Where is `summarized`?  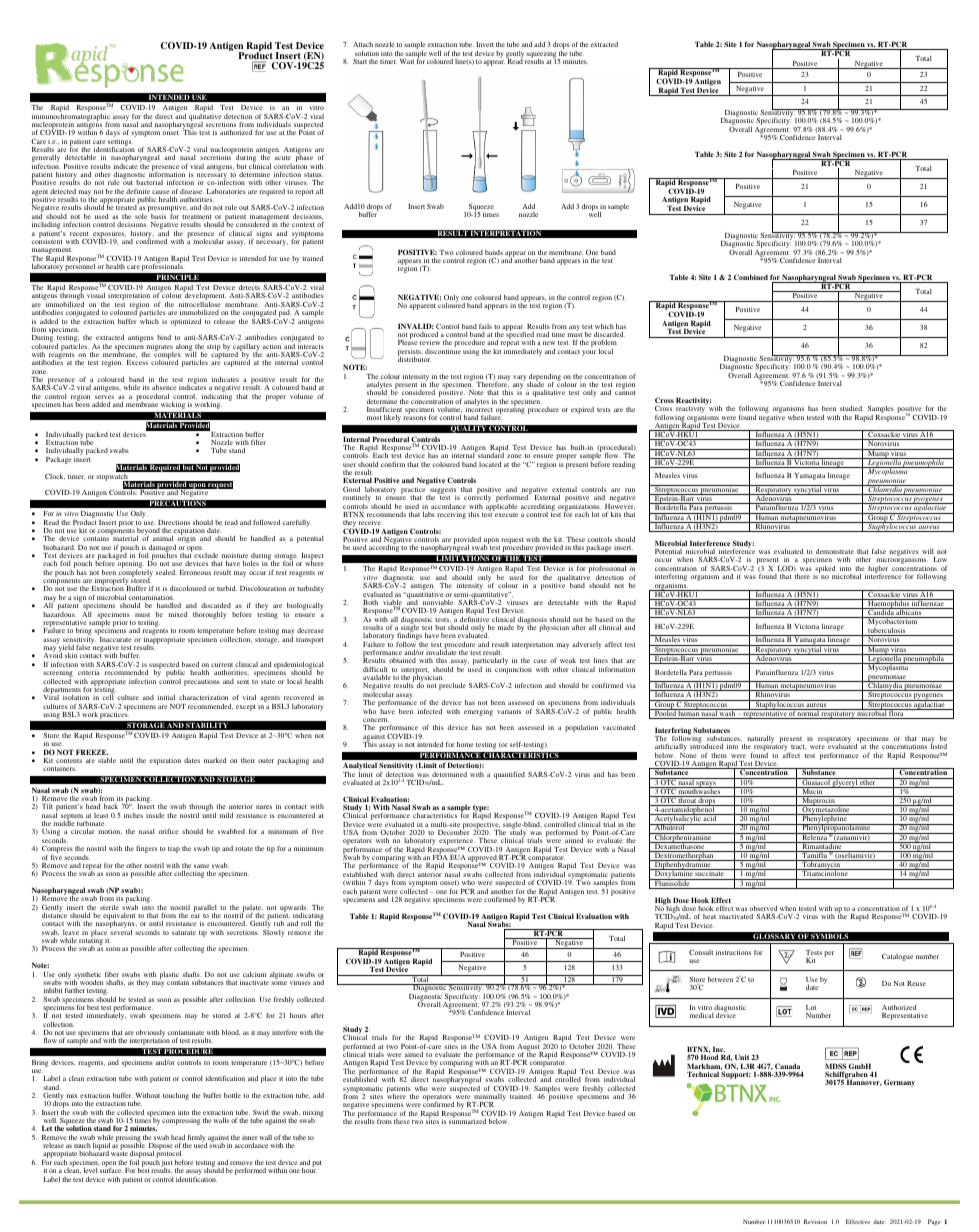 summarized is located at coordinates (467, 1120).
